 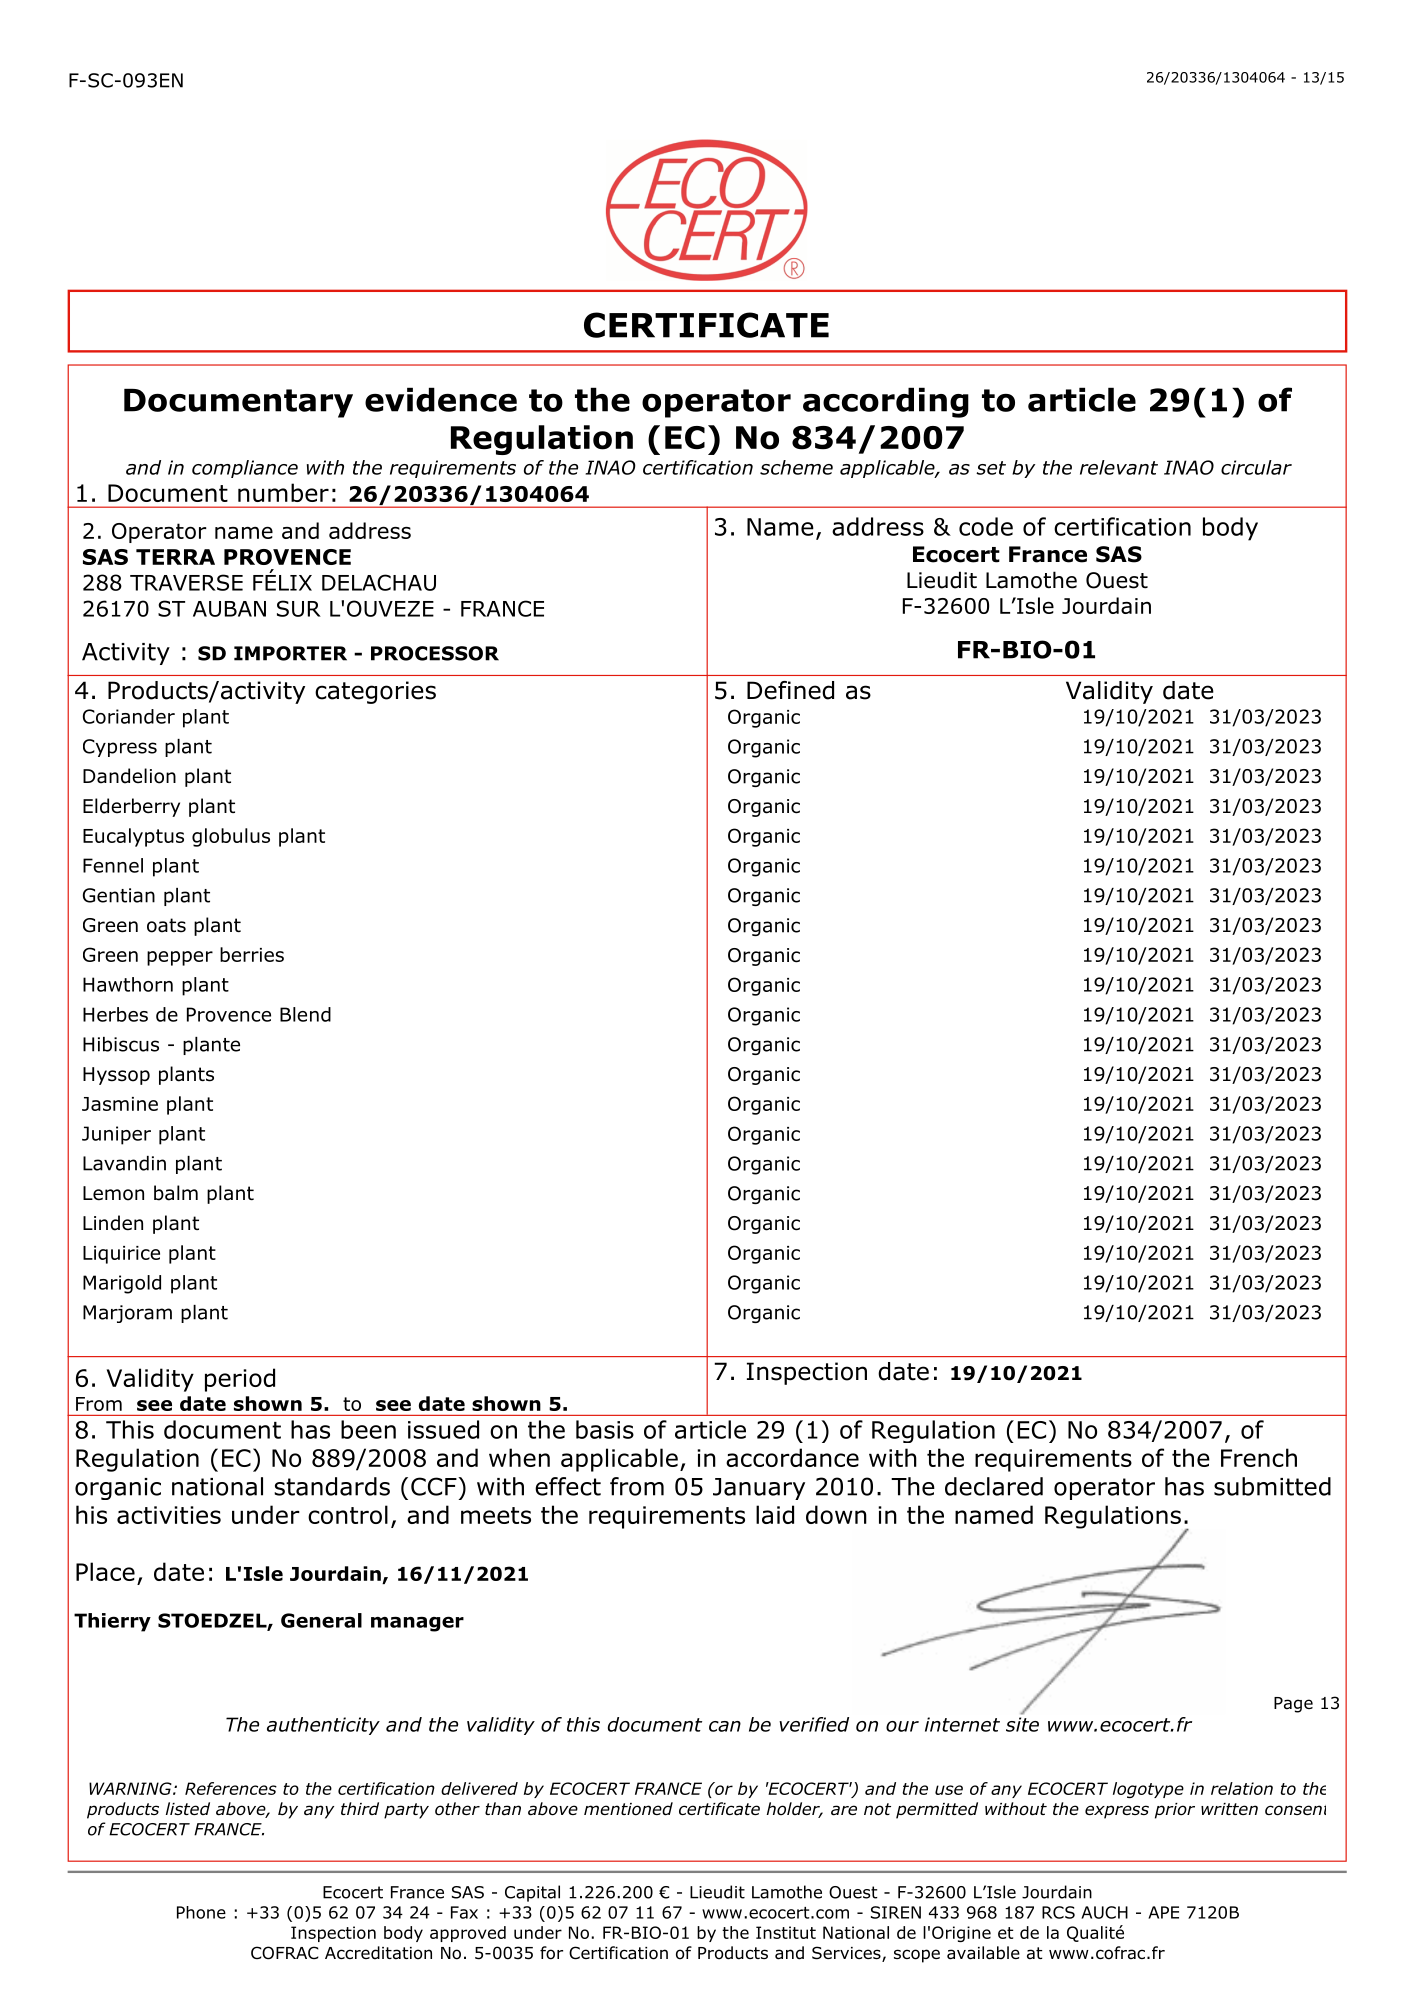 What do you see at coordinates (240, 1380) in the screenshot?
I see `period` at bounding box center [240, 1380].
